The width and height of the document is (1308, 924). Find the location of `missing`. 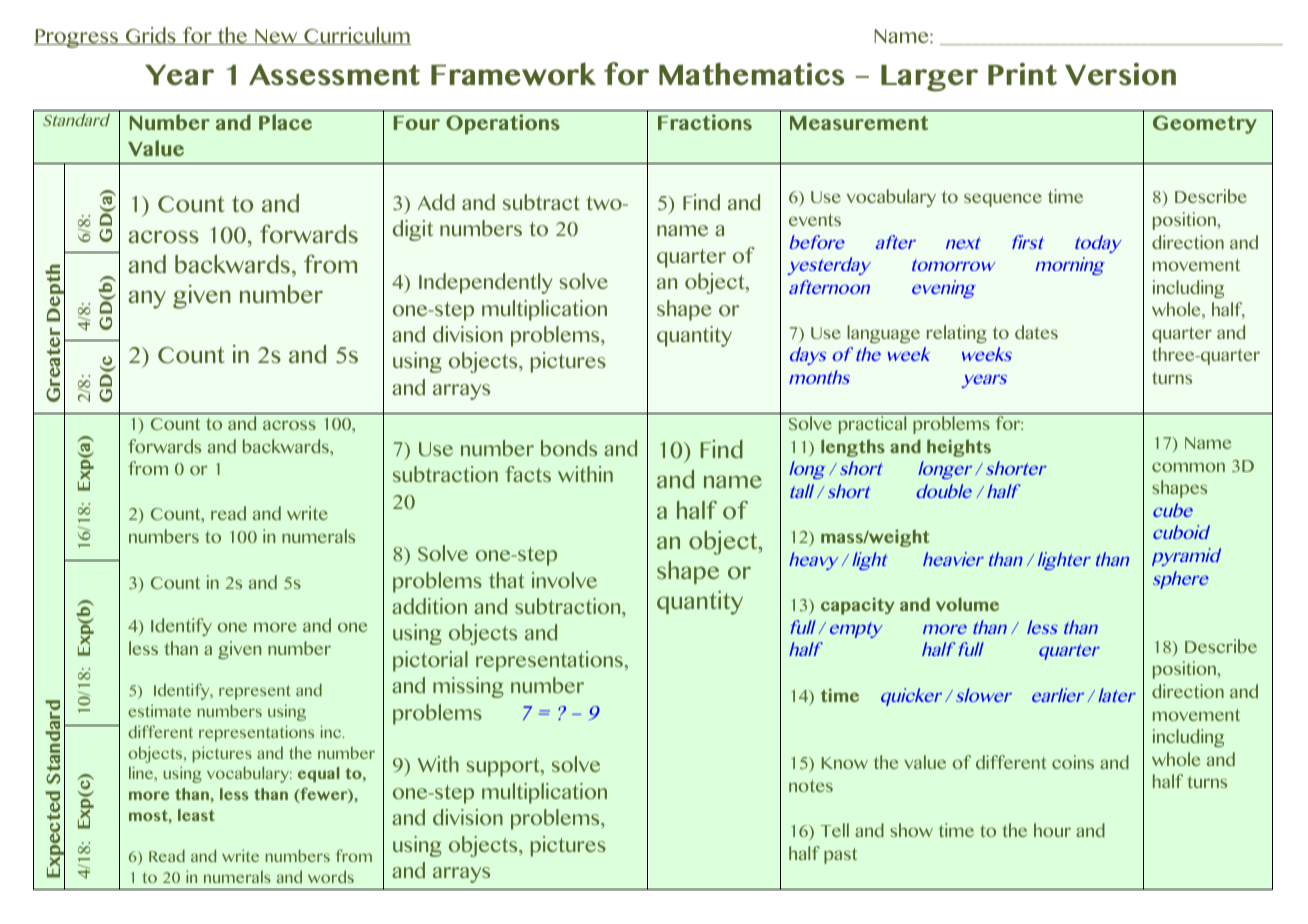

missing is located at coordinates (468, 687).
